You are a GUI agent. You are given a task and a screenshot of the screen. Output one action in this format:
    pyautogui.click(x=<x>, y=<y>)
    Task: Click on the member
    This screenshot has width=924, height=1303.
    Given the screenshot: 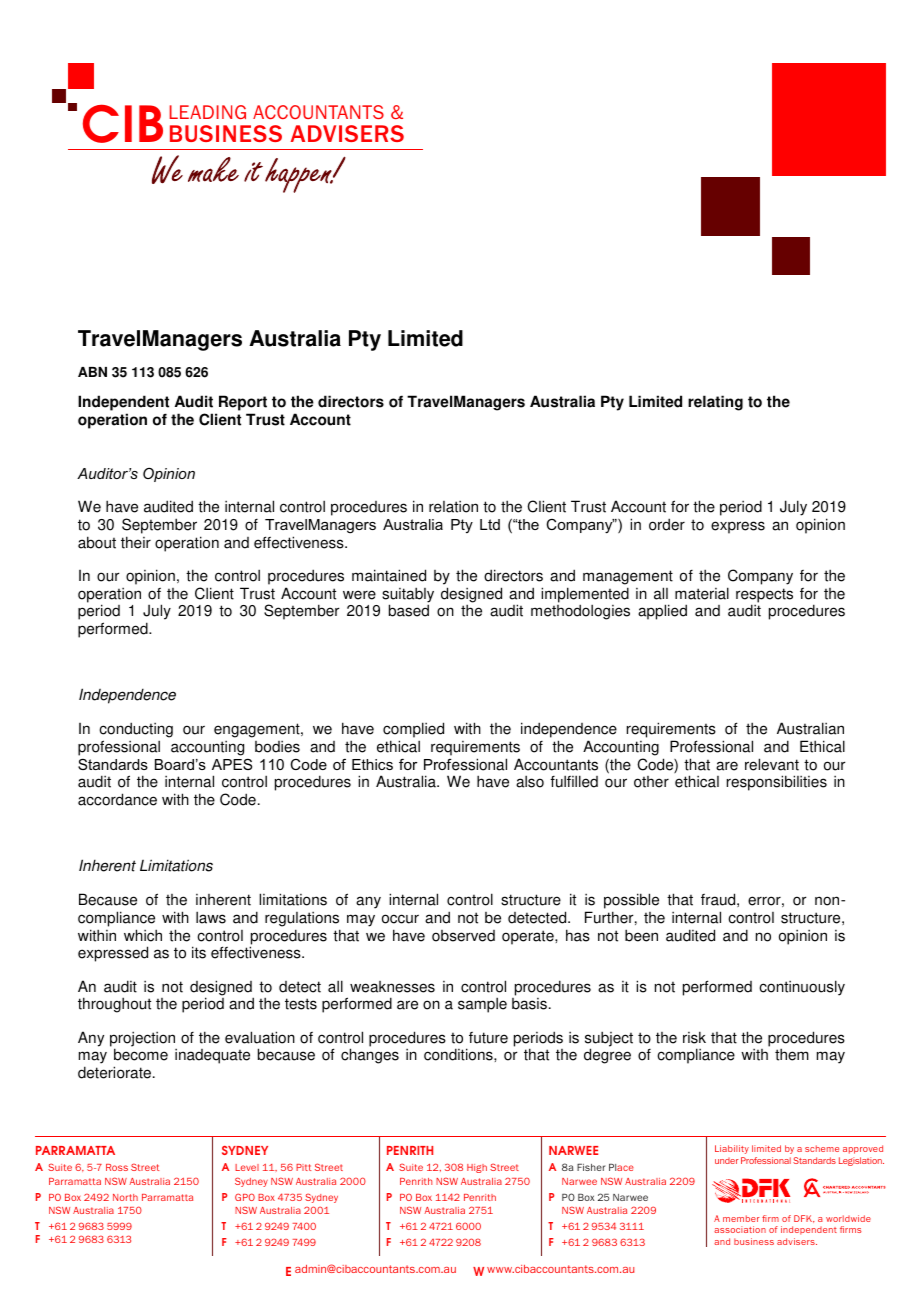 What is the action you would take?
    pyautogui.click(x=741, y=1218)
